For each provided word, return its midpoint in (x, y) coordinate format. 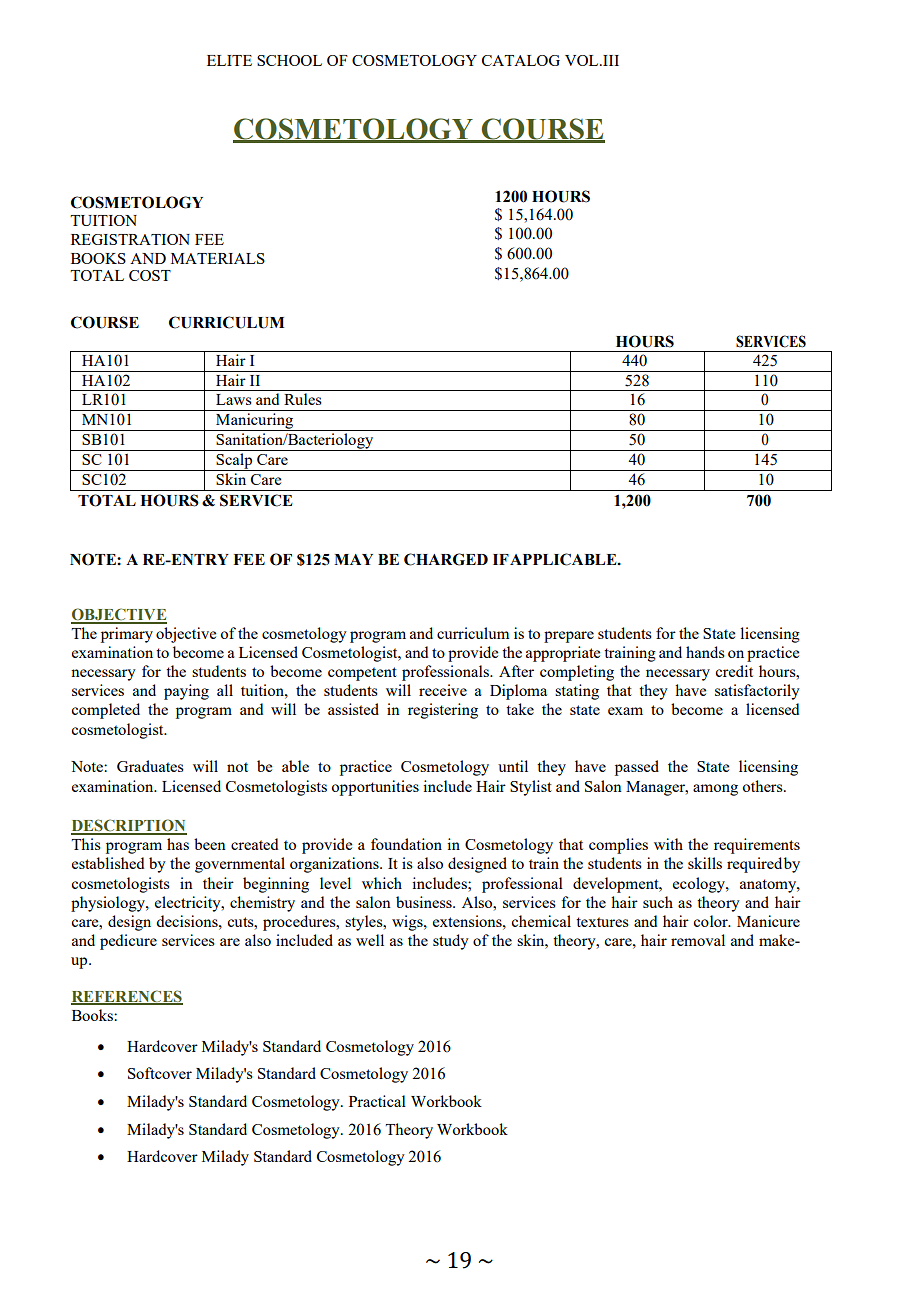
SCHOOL (289, 60)
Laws (234, 399)
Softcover (160, 1073)
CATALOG (521, 60)
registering (443, 711)
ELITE (229, 60)
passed (637, 768)
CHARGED (446, 559)
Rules (303, 399)
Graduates (150, 766)
